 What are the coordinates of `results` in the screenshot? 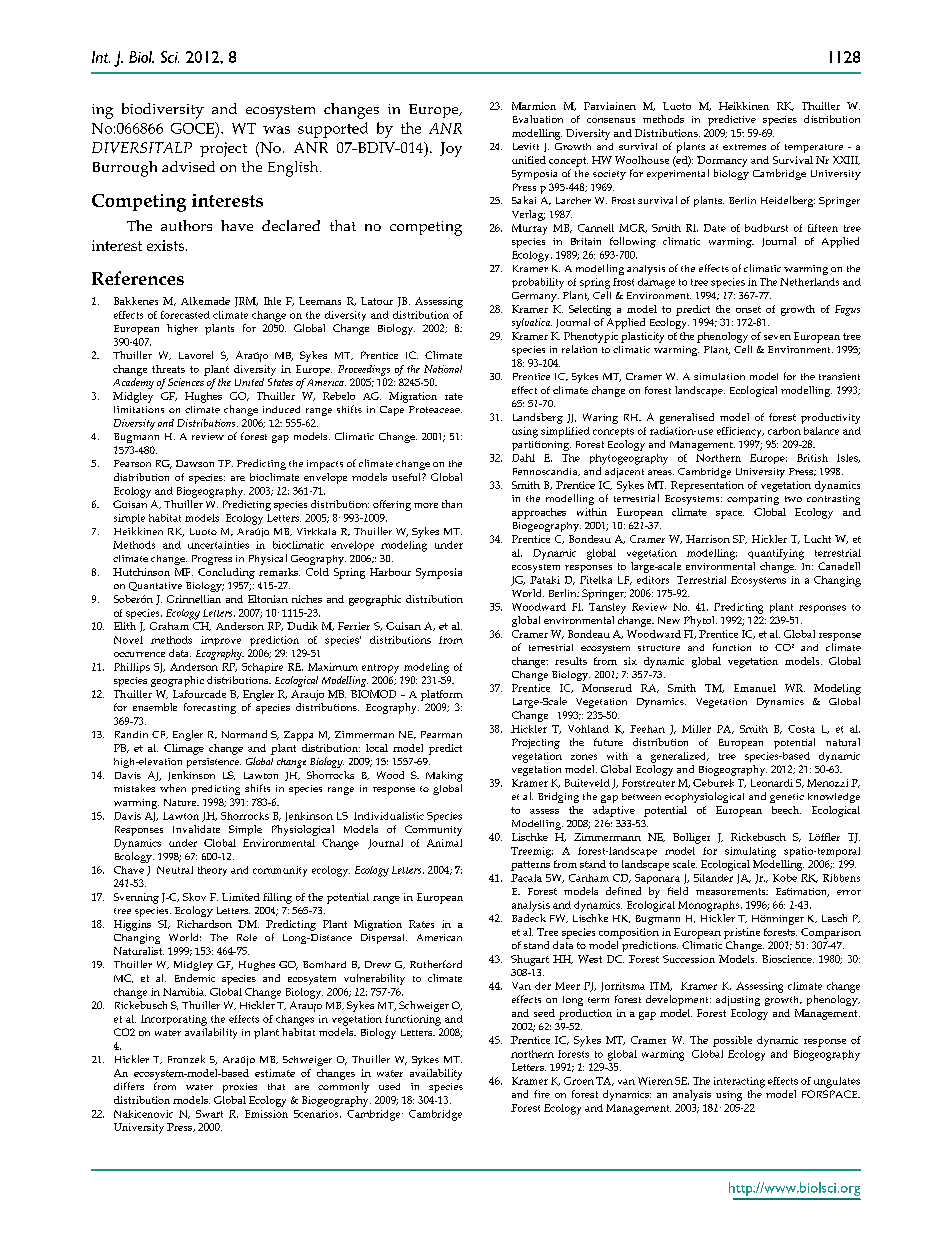 It's located at (571, 661).
